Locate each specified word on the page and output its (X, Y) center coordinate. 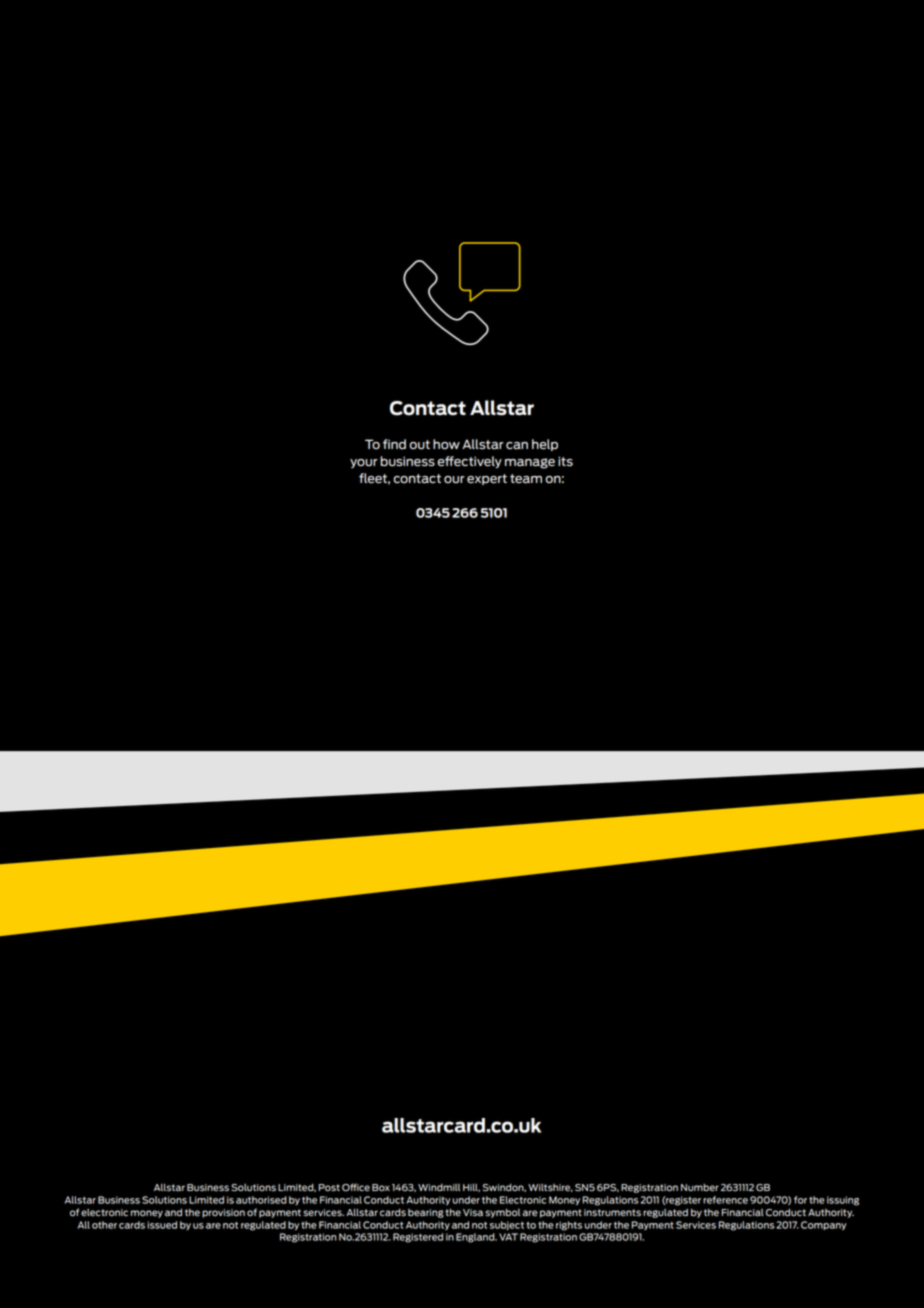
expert (487, 479)
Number (700, 1187)
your (363, 463)
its (565, 461)
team (526, 479)
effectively (470, 462)
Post (329, 1187)
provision (223, 1213)
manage (530, 463)
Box (381, 1187)
